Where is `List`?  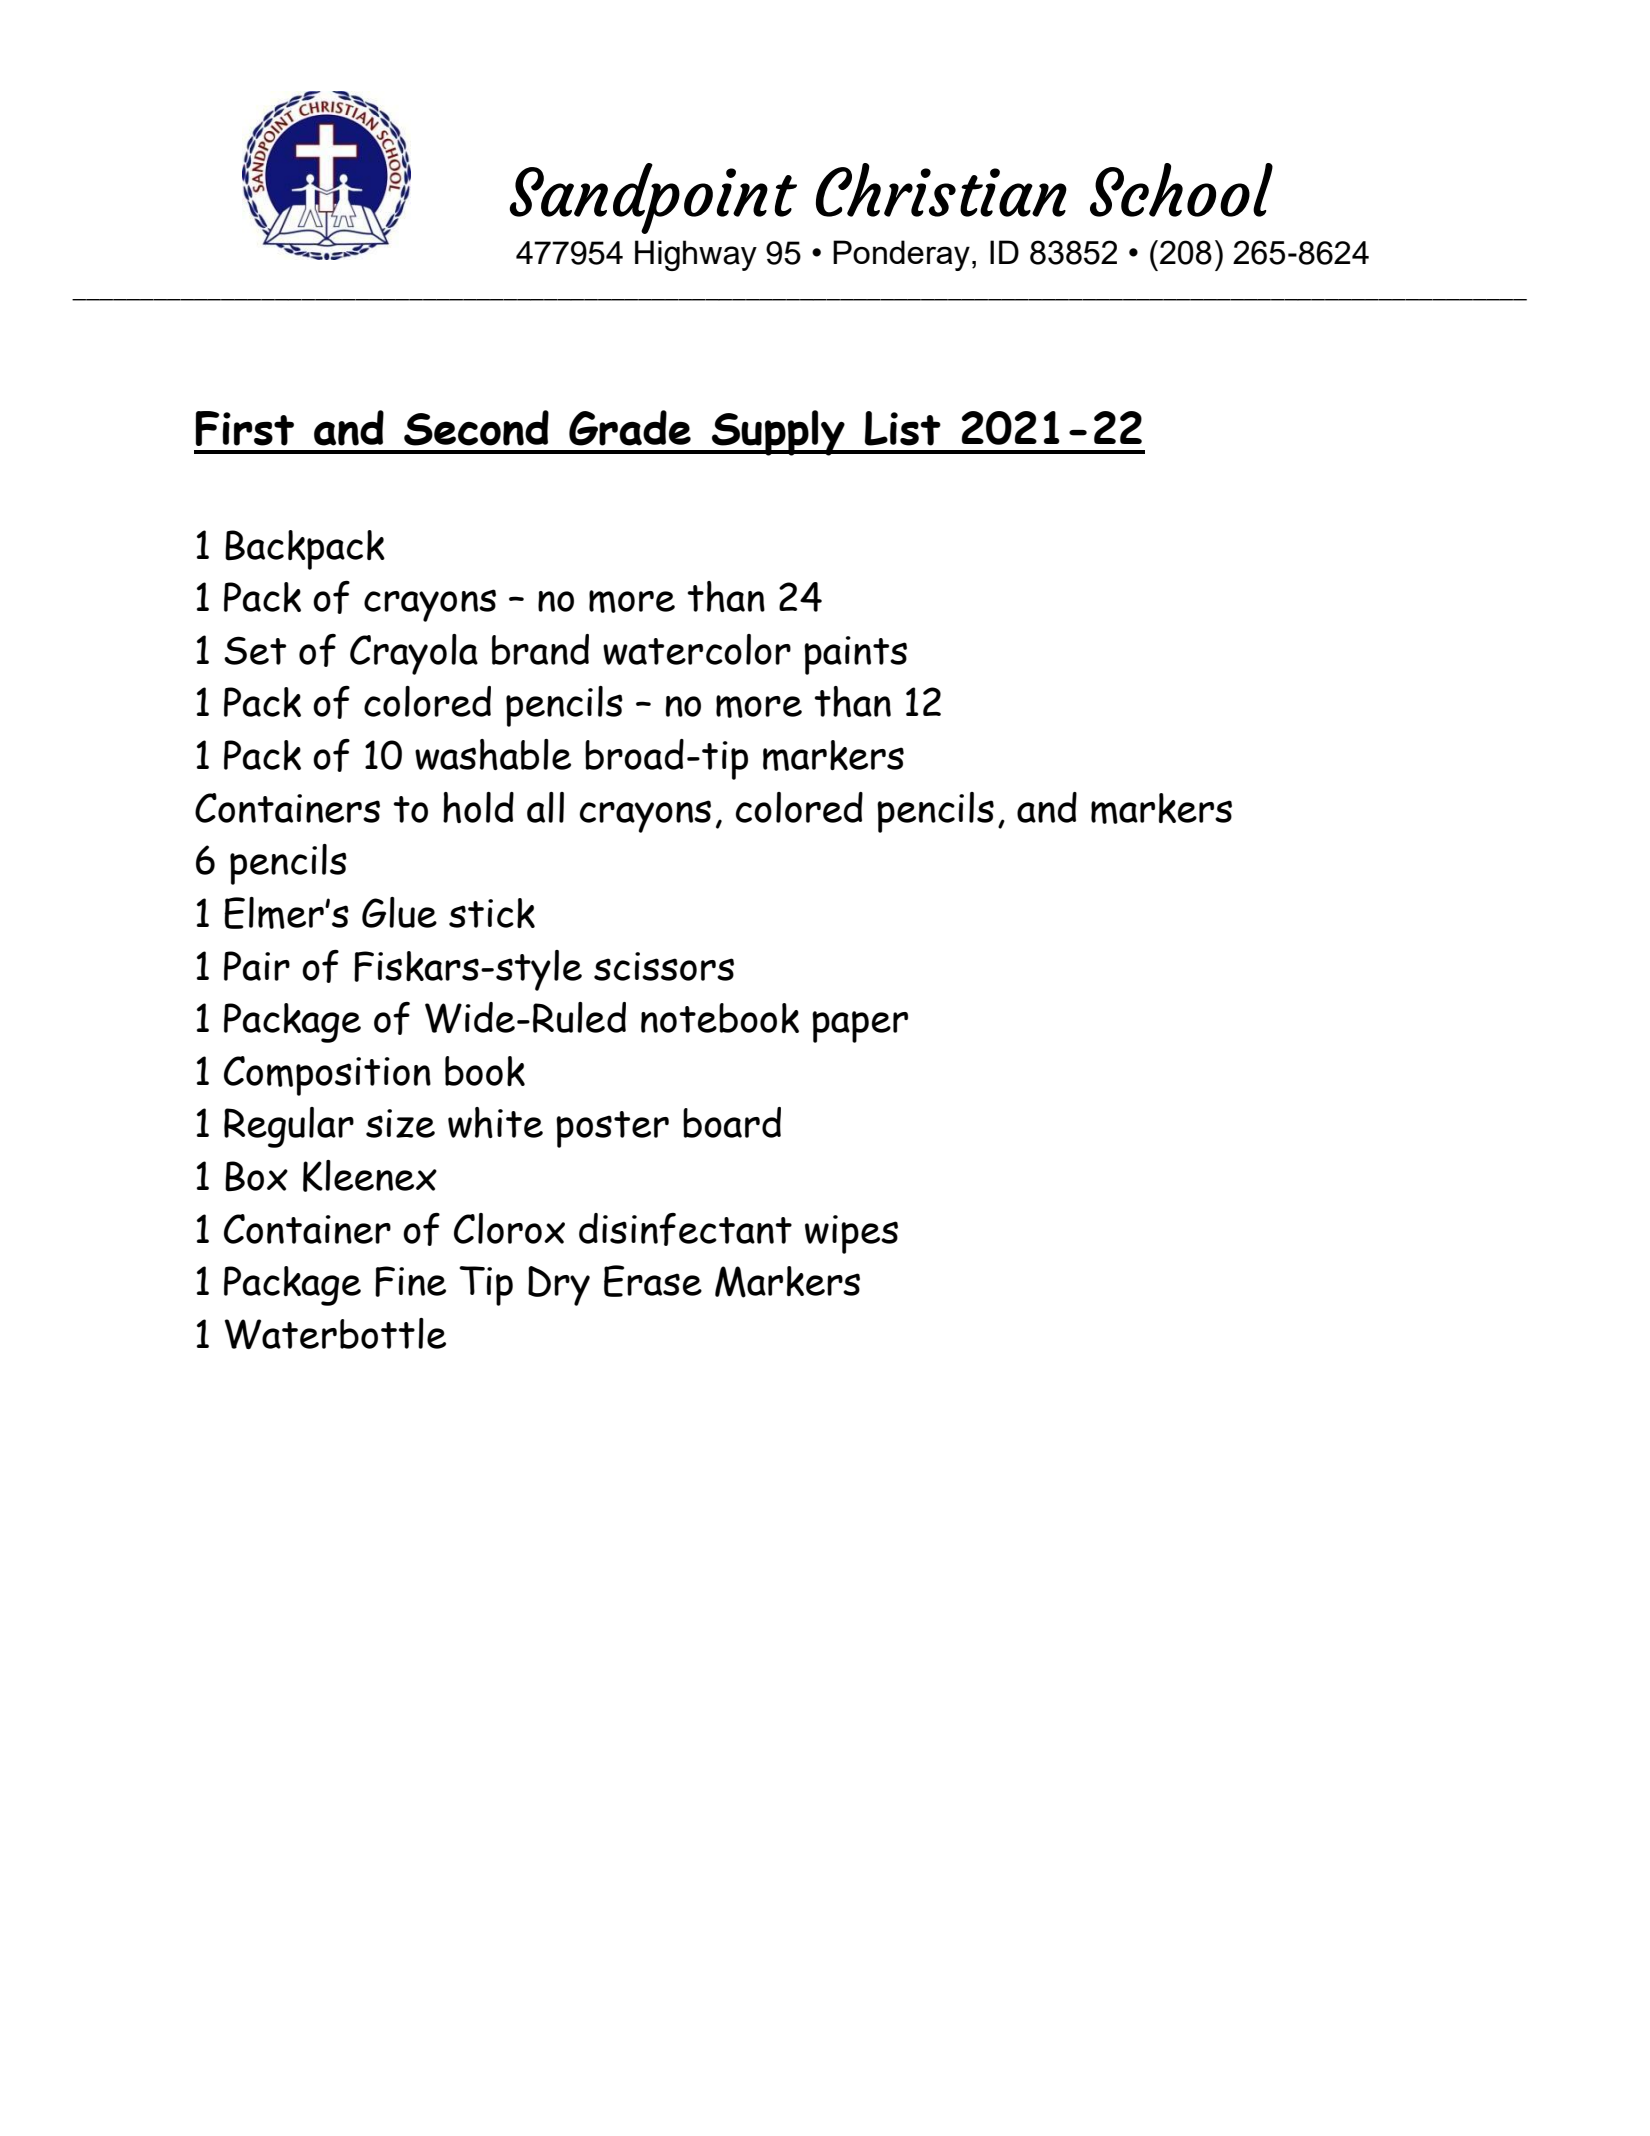
List is located at coordinates (903, 428).
